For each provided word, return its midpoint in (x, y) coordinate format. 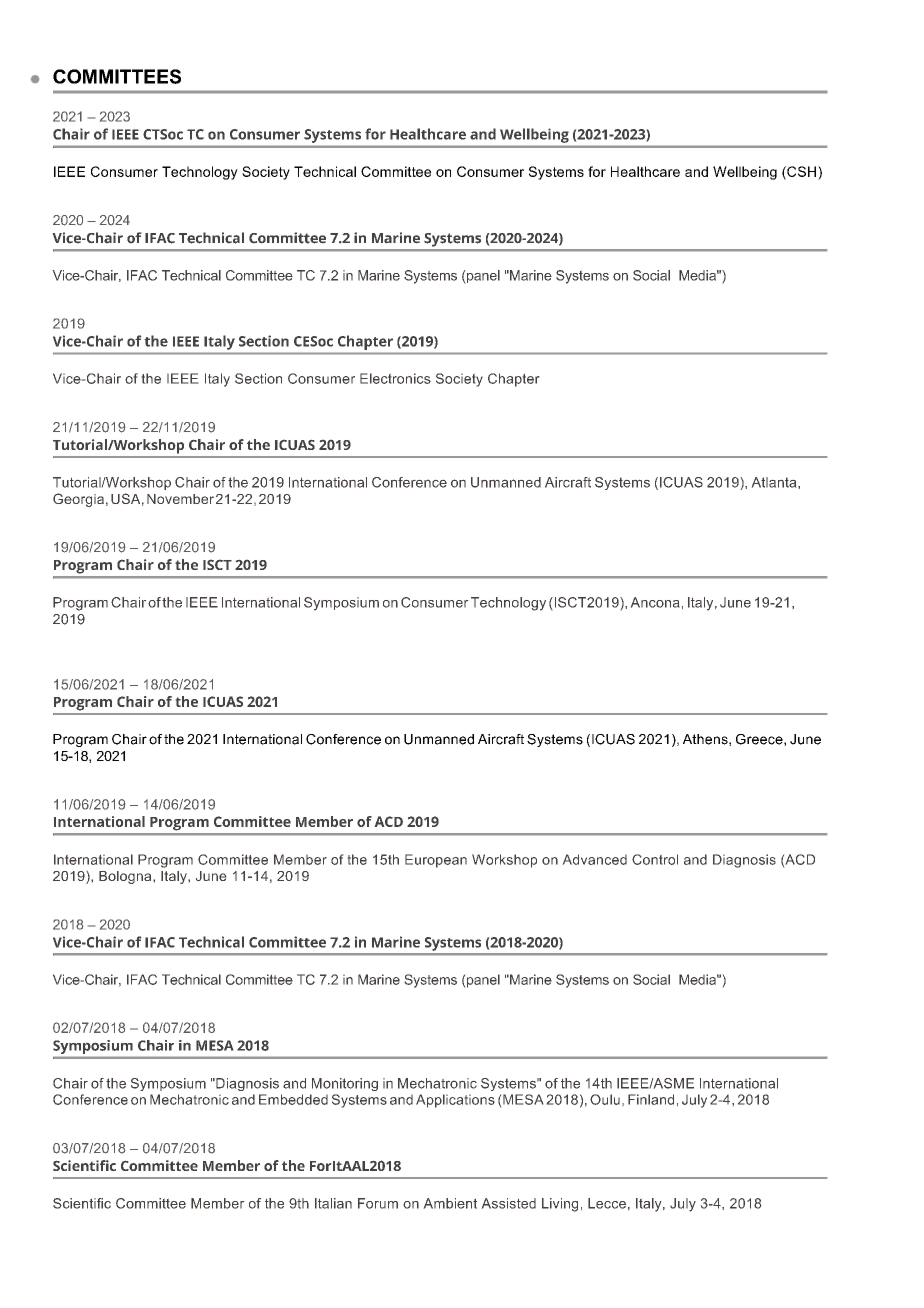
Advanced (594, 859)
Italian (333, 1203)
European (436, 861)
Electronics (395, 378)
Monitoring (345, 1084)
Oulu (605, 1099)
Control (655, 859)
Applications (455, 1101)
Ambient (450, 1203)
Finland (651, 1099)
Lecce (607, 1203)
